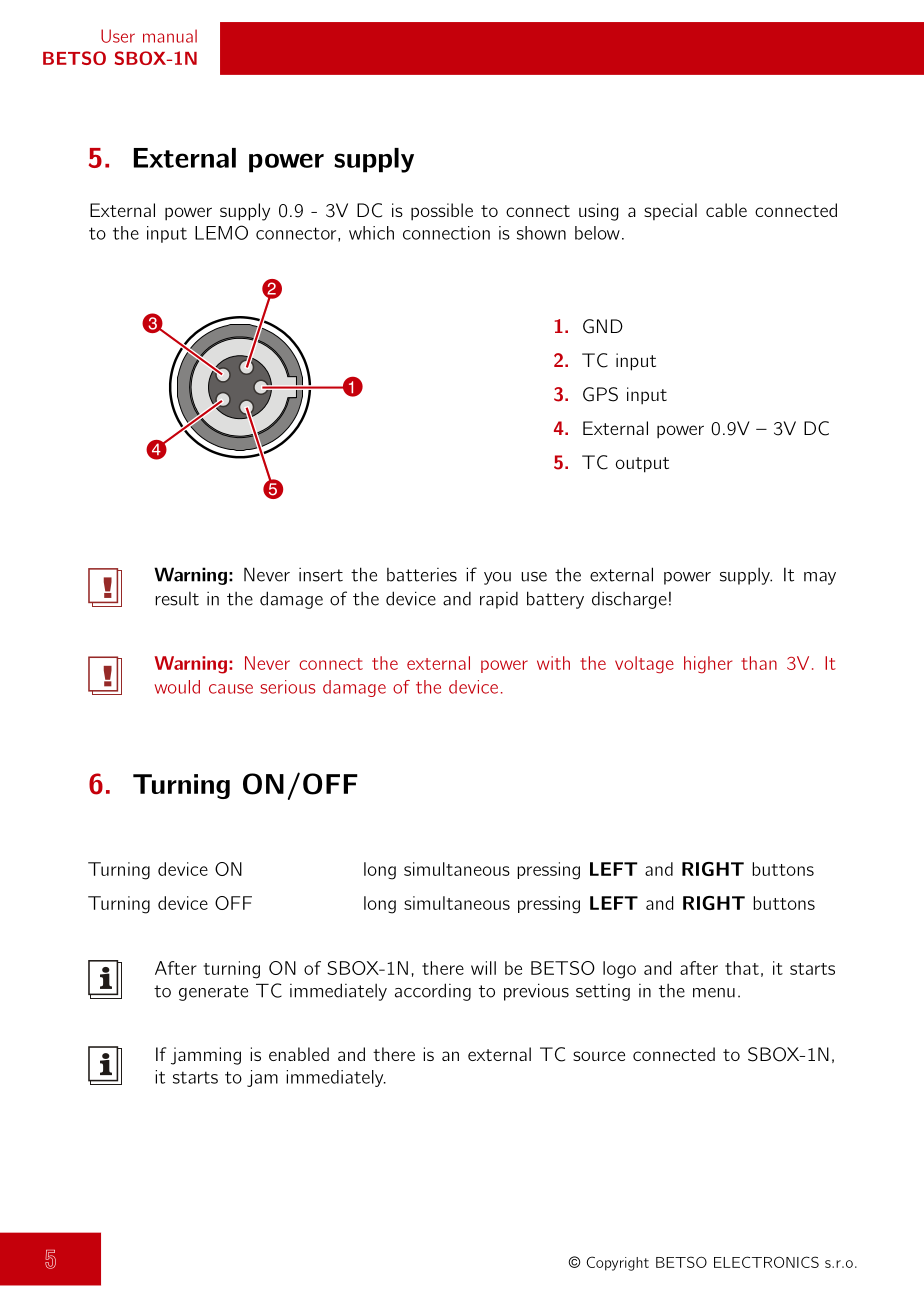  What do you see at coordinates (206, 1056) in the document?
I see `jamming` at bounding box center [206, 1056].
